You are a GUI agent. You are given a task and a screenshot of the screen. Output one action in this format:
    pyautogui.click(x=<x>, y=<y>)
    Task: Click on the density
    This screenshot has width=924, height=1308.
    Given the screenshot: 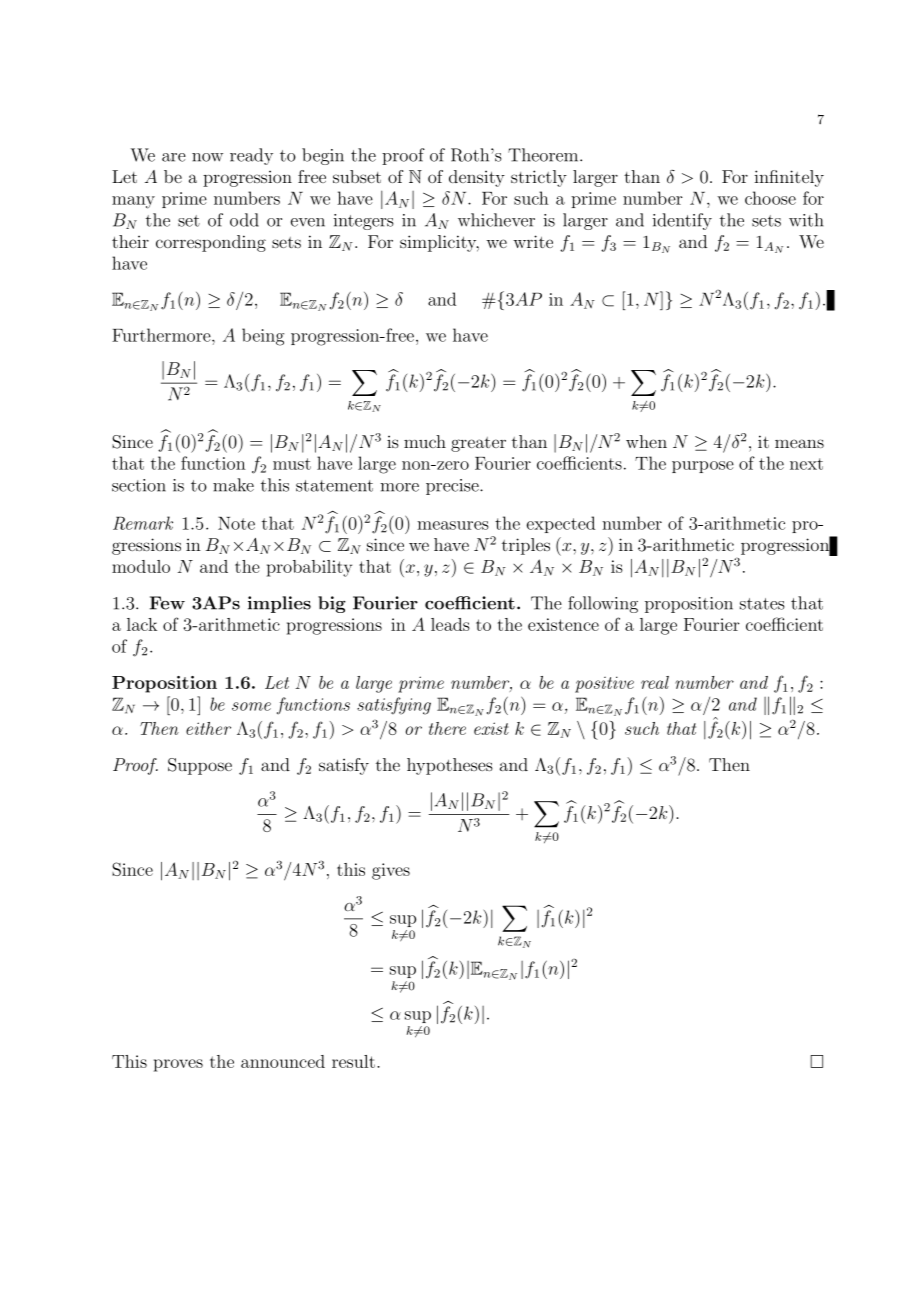 What is the action you would take?
    pyautogui.click(x=477, y=178)
